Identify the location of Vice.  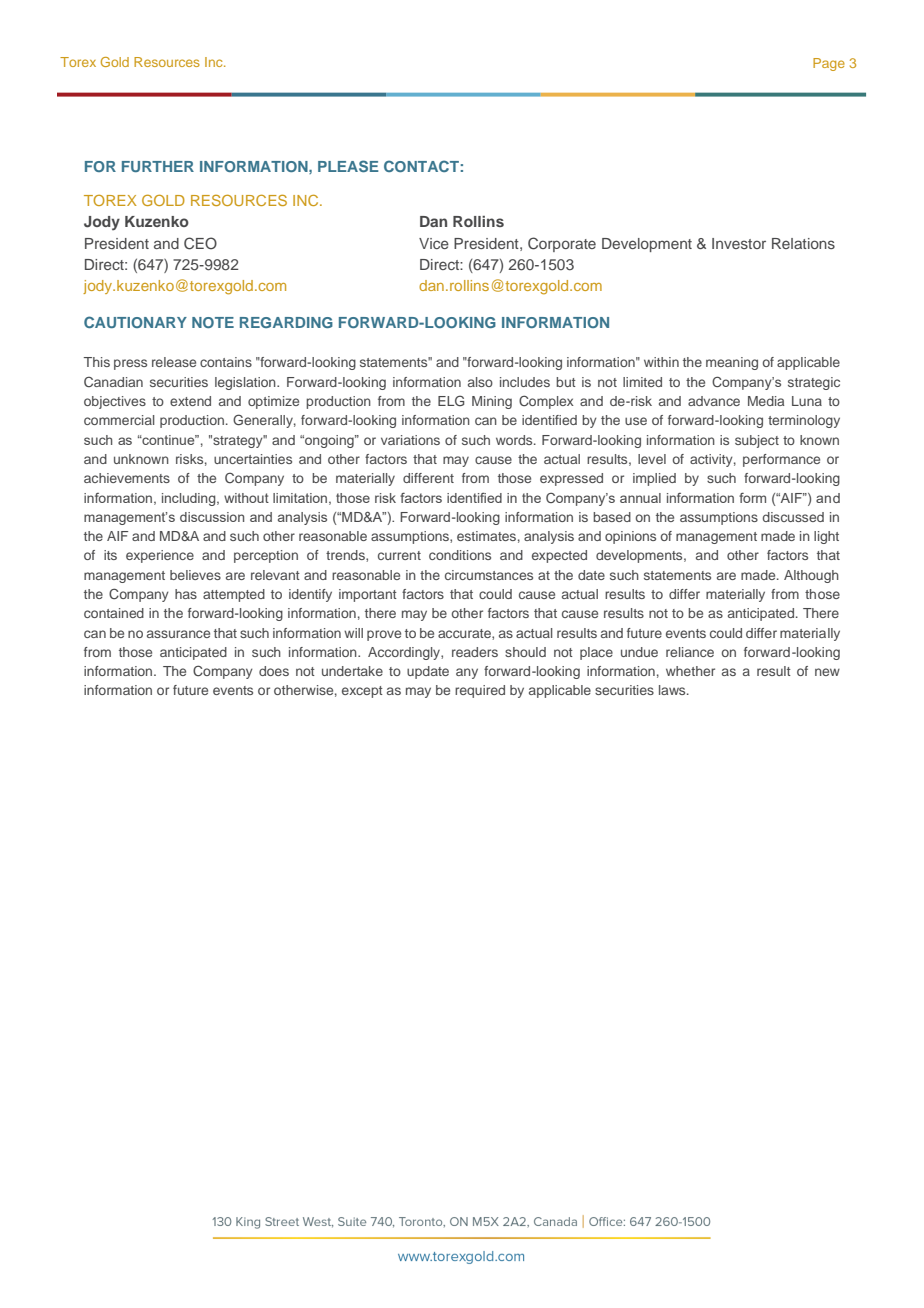
(434, 243).
